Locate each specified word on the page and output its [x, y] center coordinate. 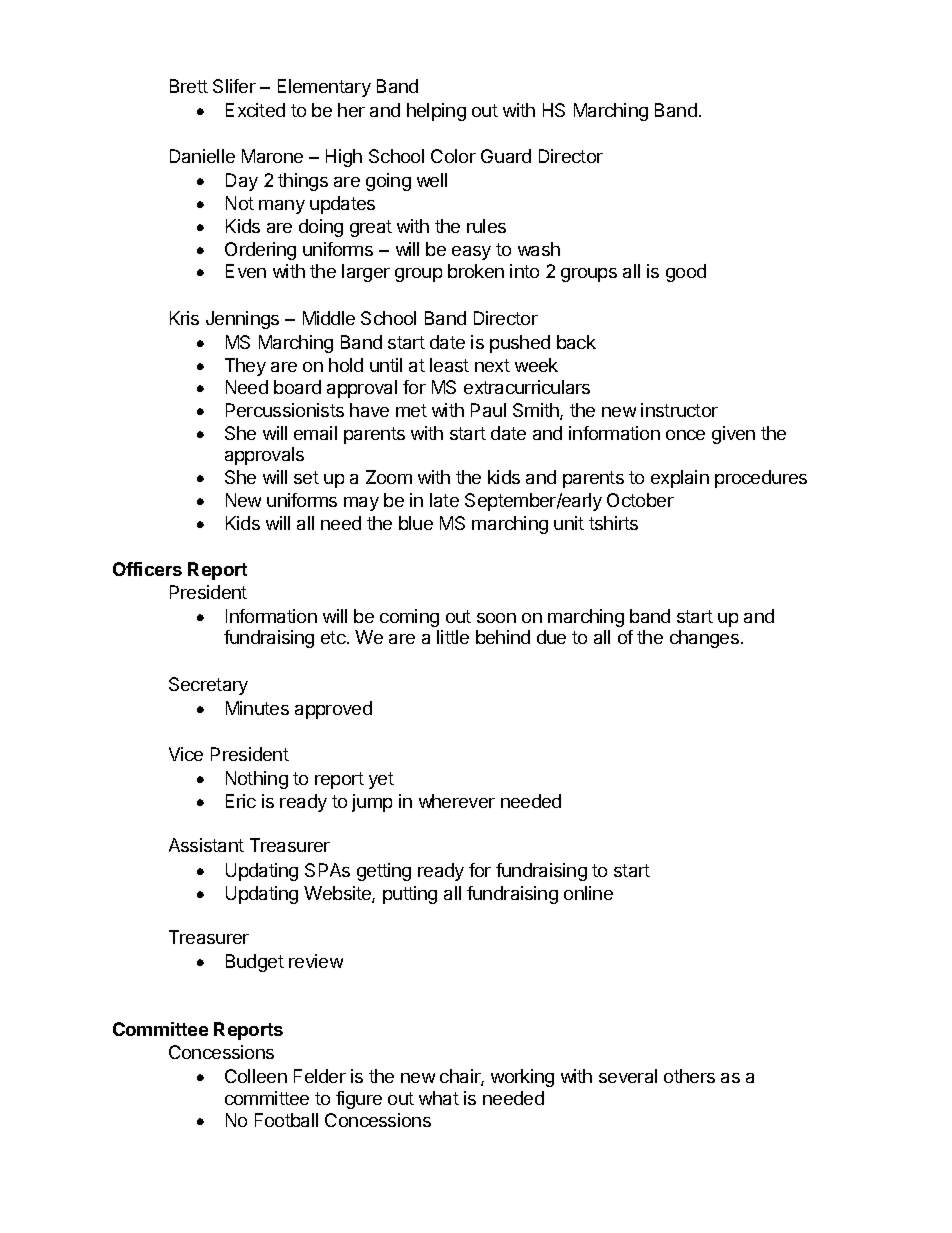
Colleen [256, 1076]
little [453, 637]
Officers [147, 569]
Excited [255, 110]
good [686, 273]
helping [436, 112]
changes [704, 639]
